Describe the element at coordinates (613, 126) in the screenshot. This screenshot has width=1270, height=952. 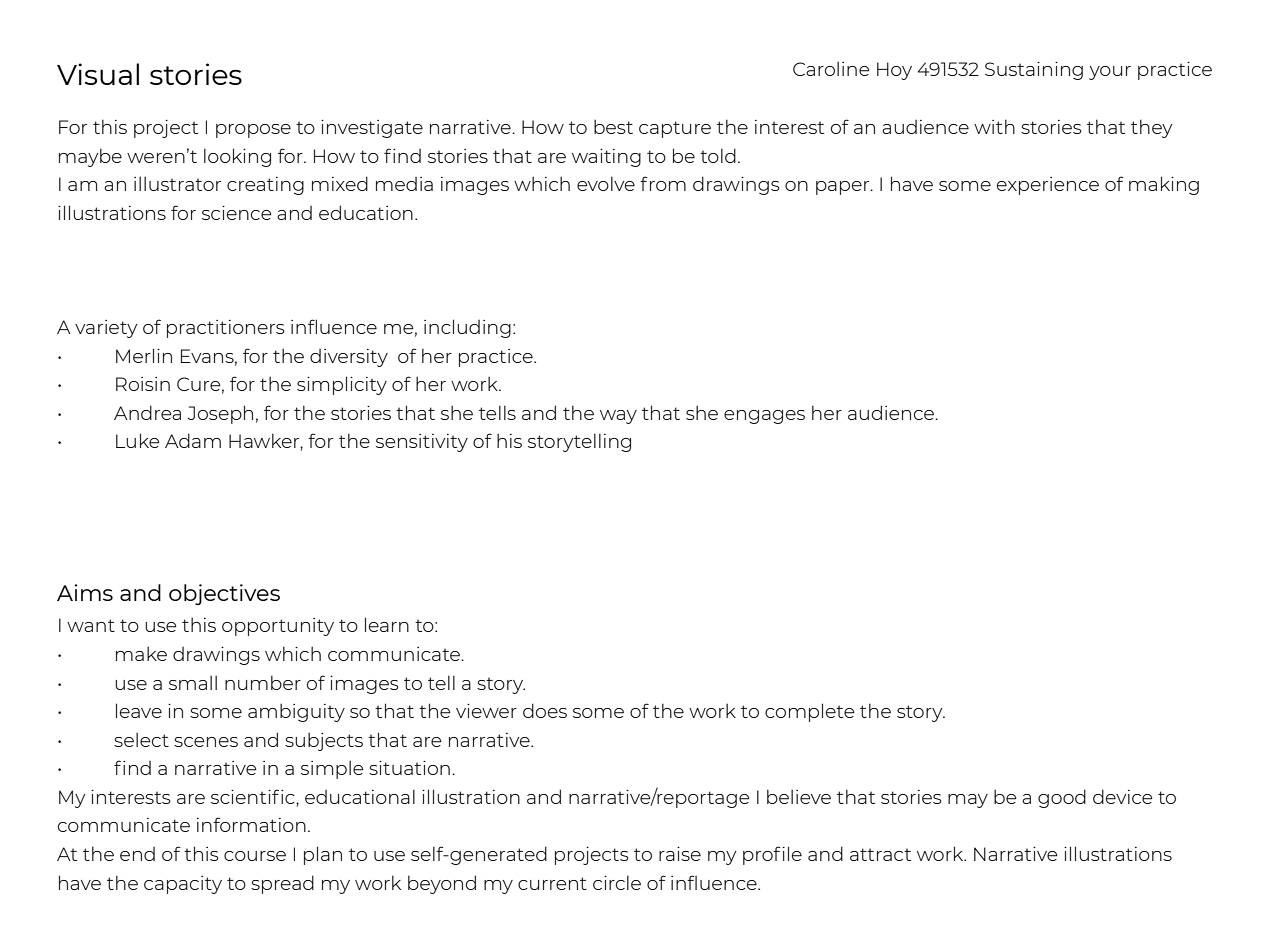
I see `best` at that location.
